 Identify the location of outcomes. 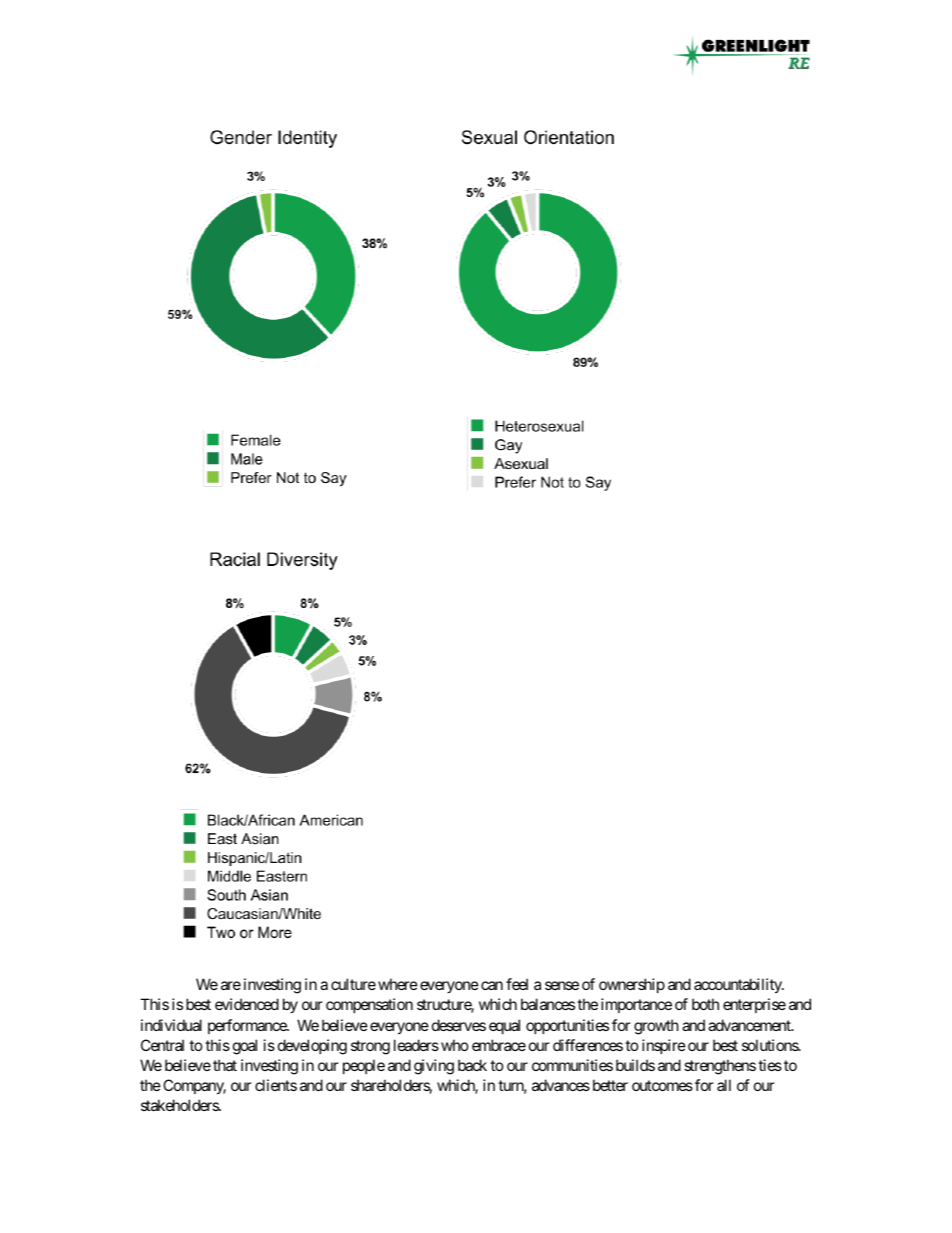
(662, 1085).
